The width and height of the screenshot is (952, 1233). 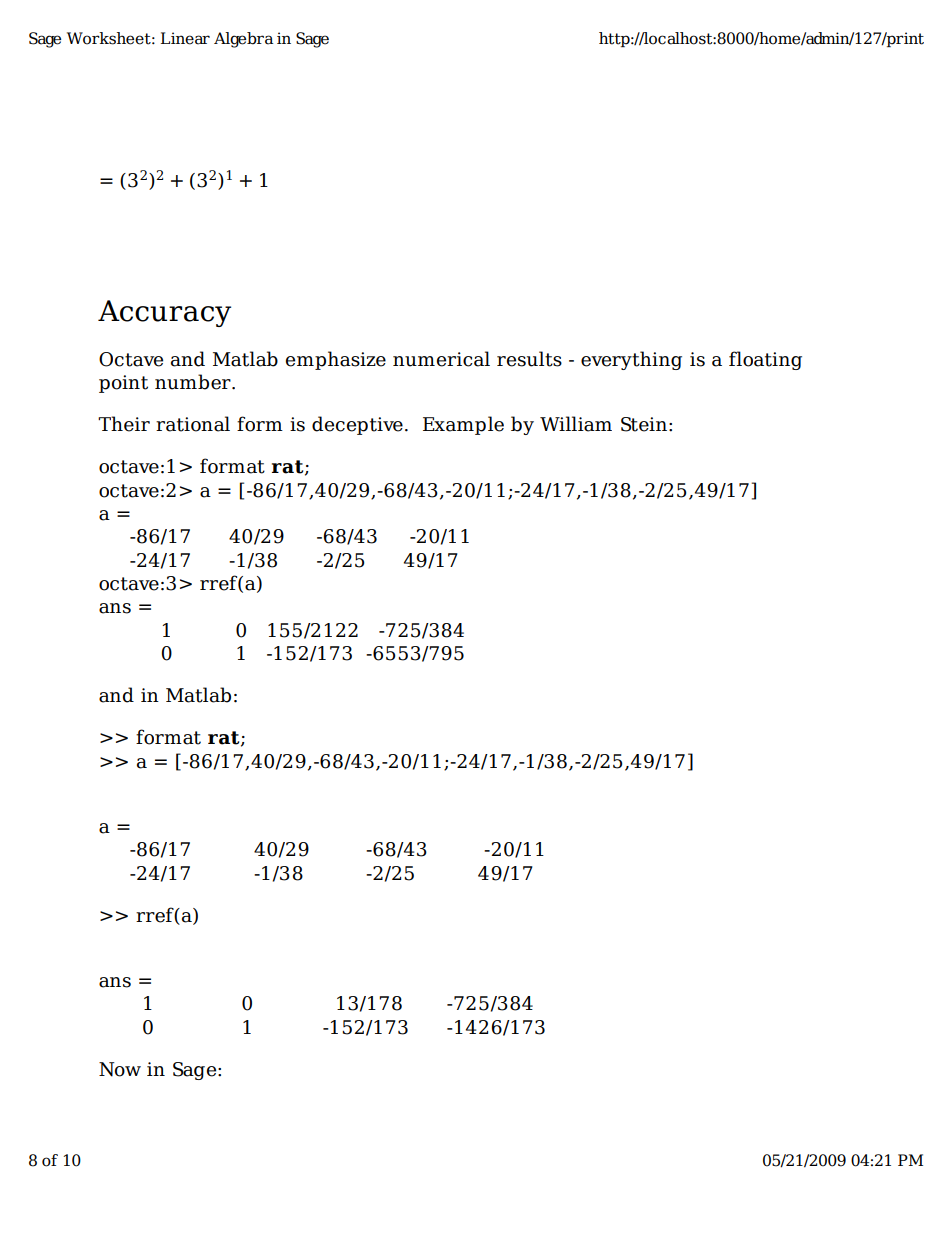 I want to click on everything, so click(x=631, y=360).
